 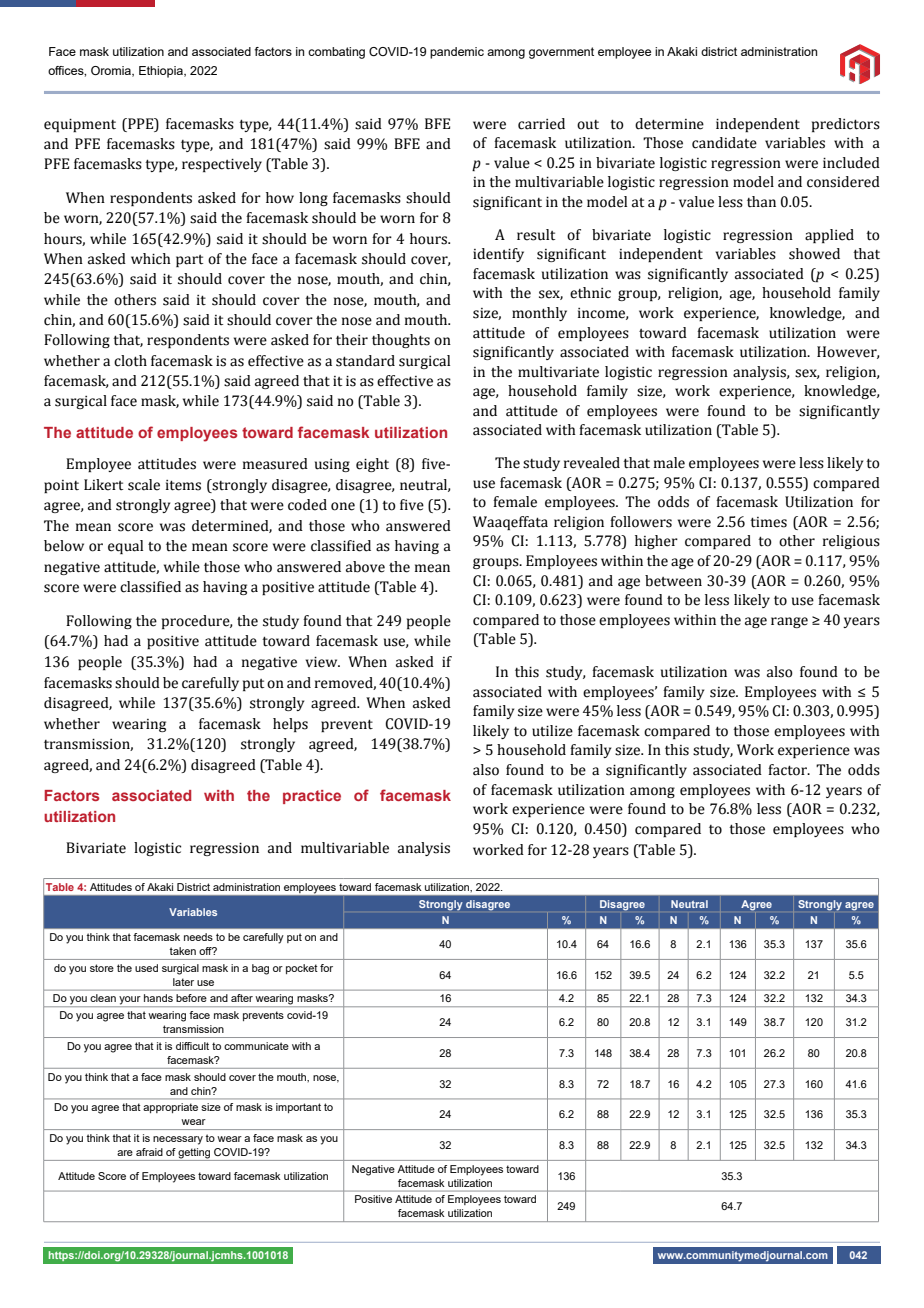 I want to click on appropriate, so click(x=170, y=1108).
